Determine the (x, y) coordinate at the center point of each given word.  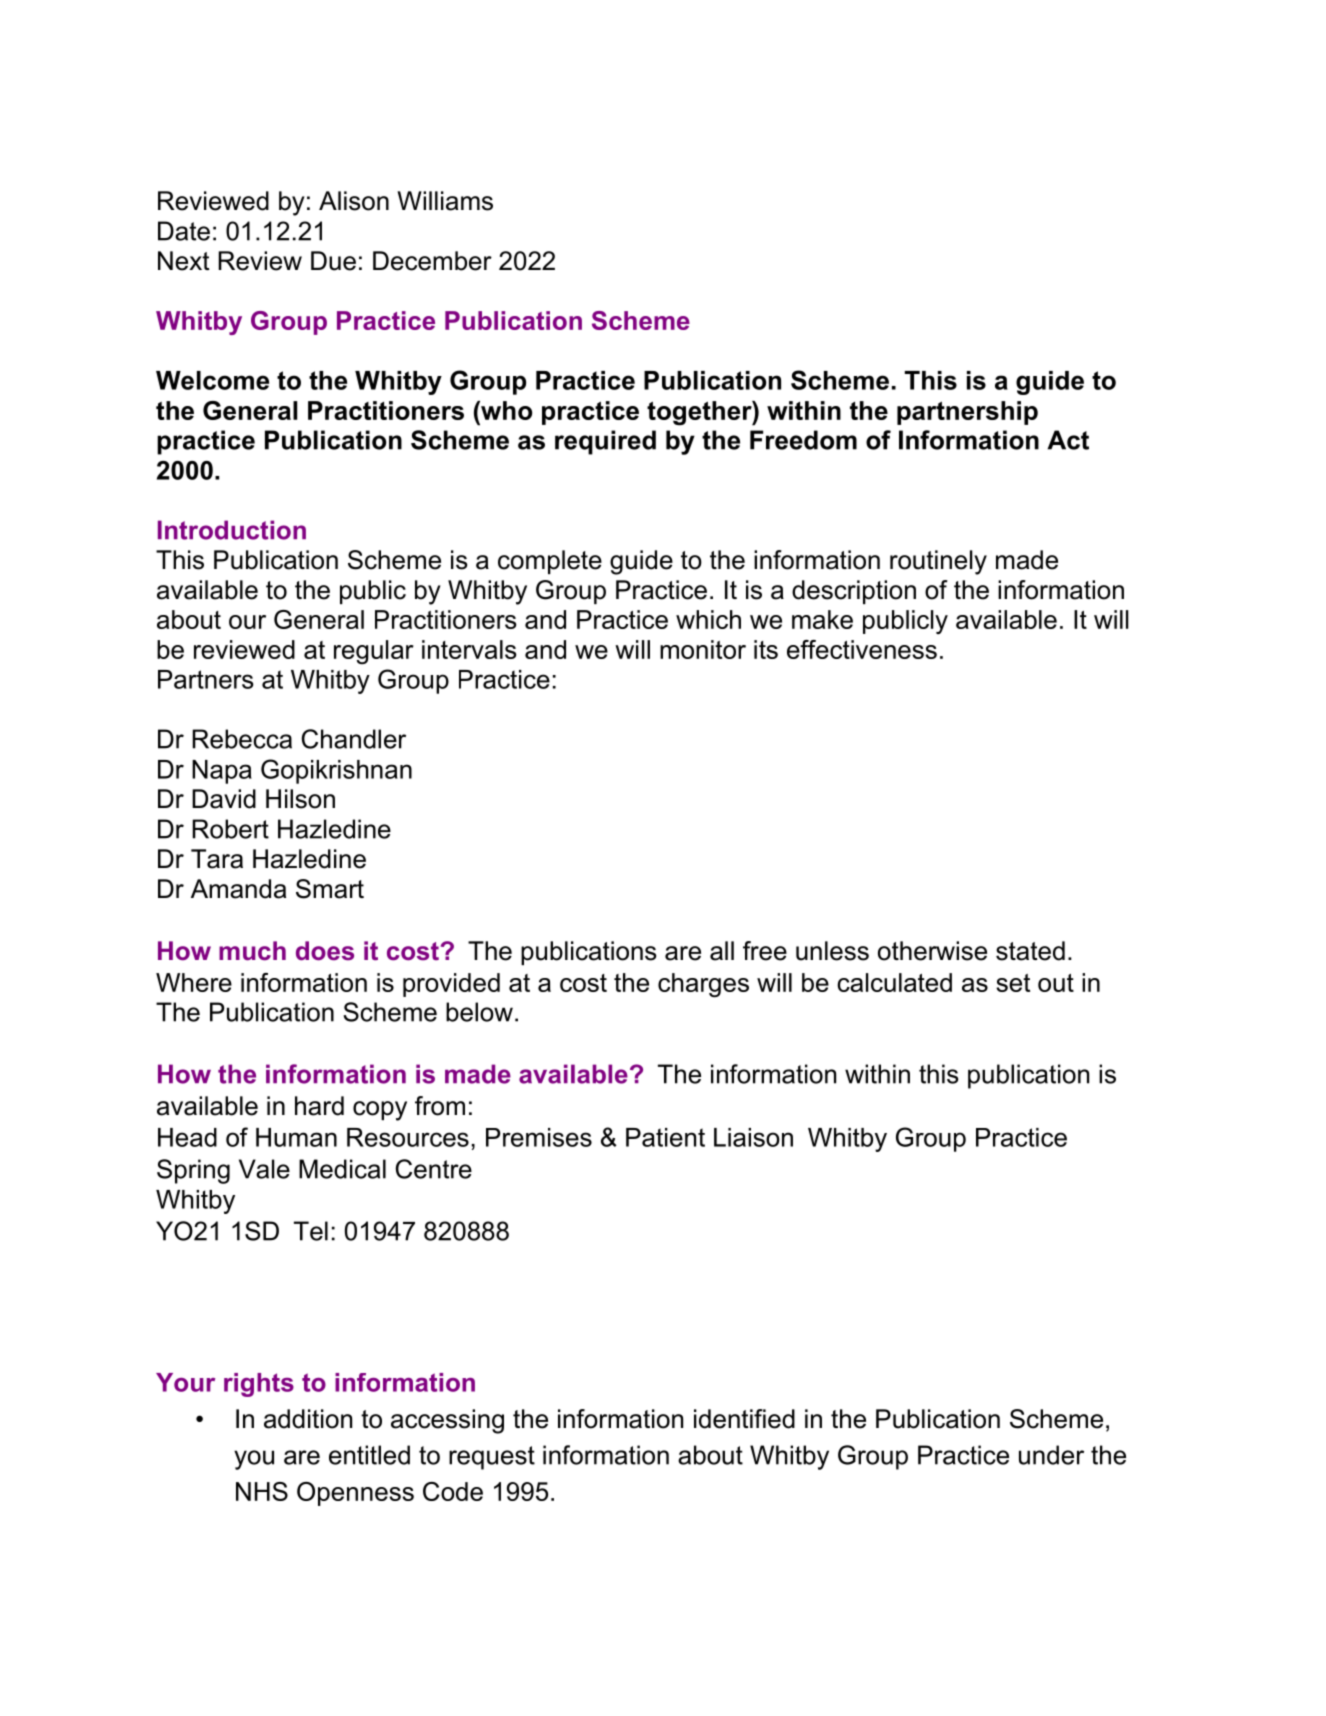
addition (308, 1419)
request (492, 1458)
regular (374, 652)
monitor (703, 649)
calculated (894, 982)
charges (703, 985)
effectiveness (862, 649)
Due (333, 261)
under (1051, 1455)
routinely (938, 562)
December (432, 261)
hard (319, 1106)
